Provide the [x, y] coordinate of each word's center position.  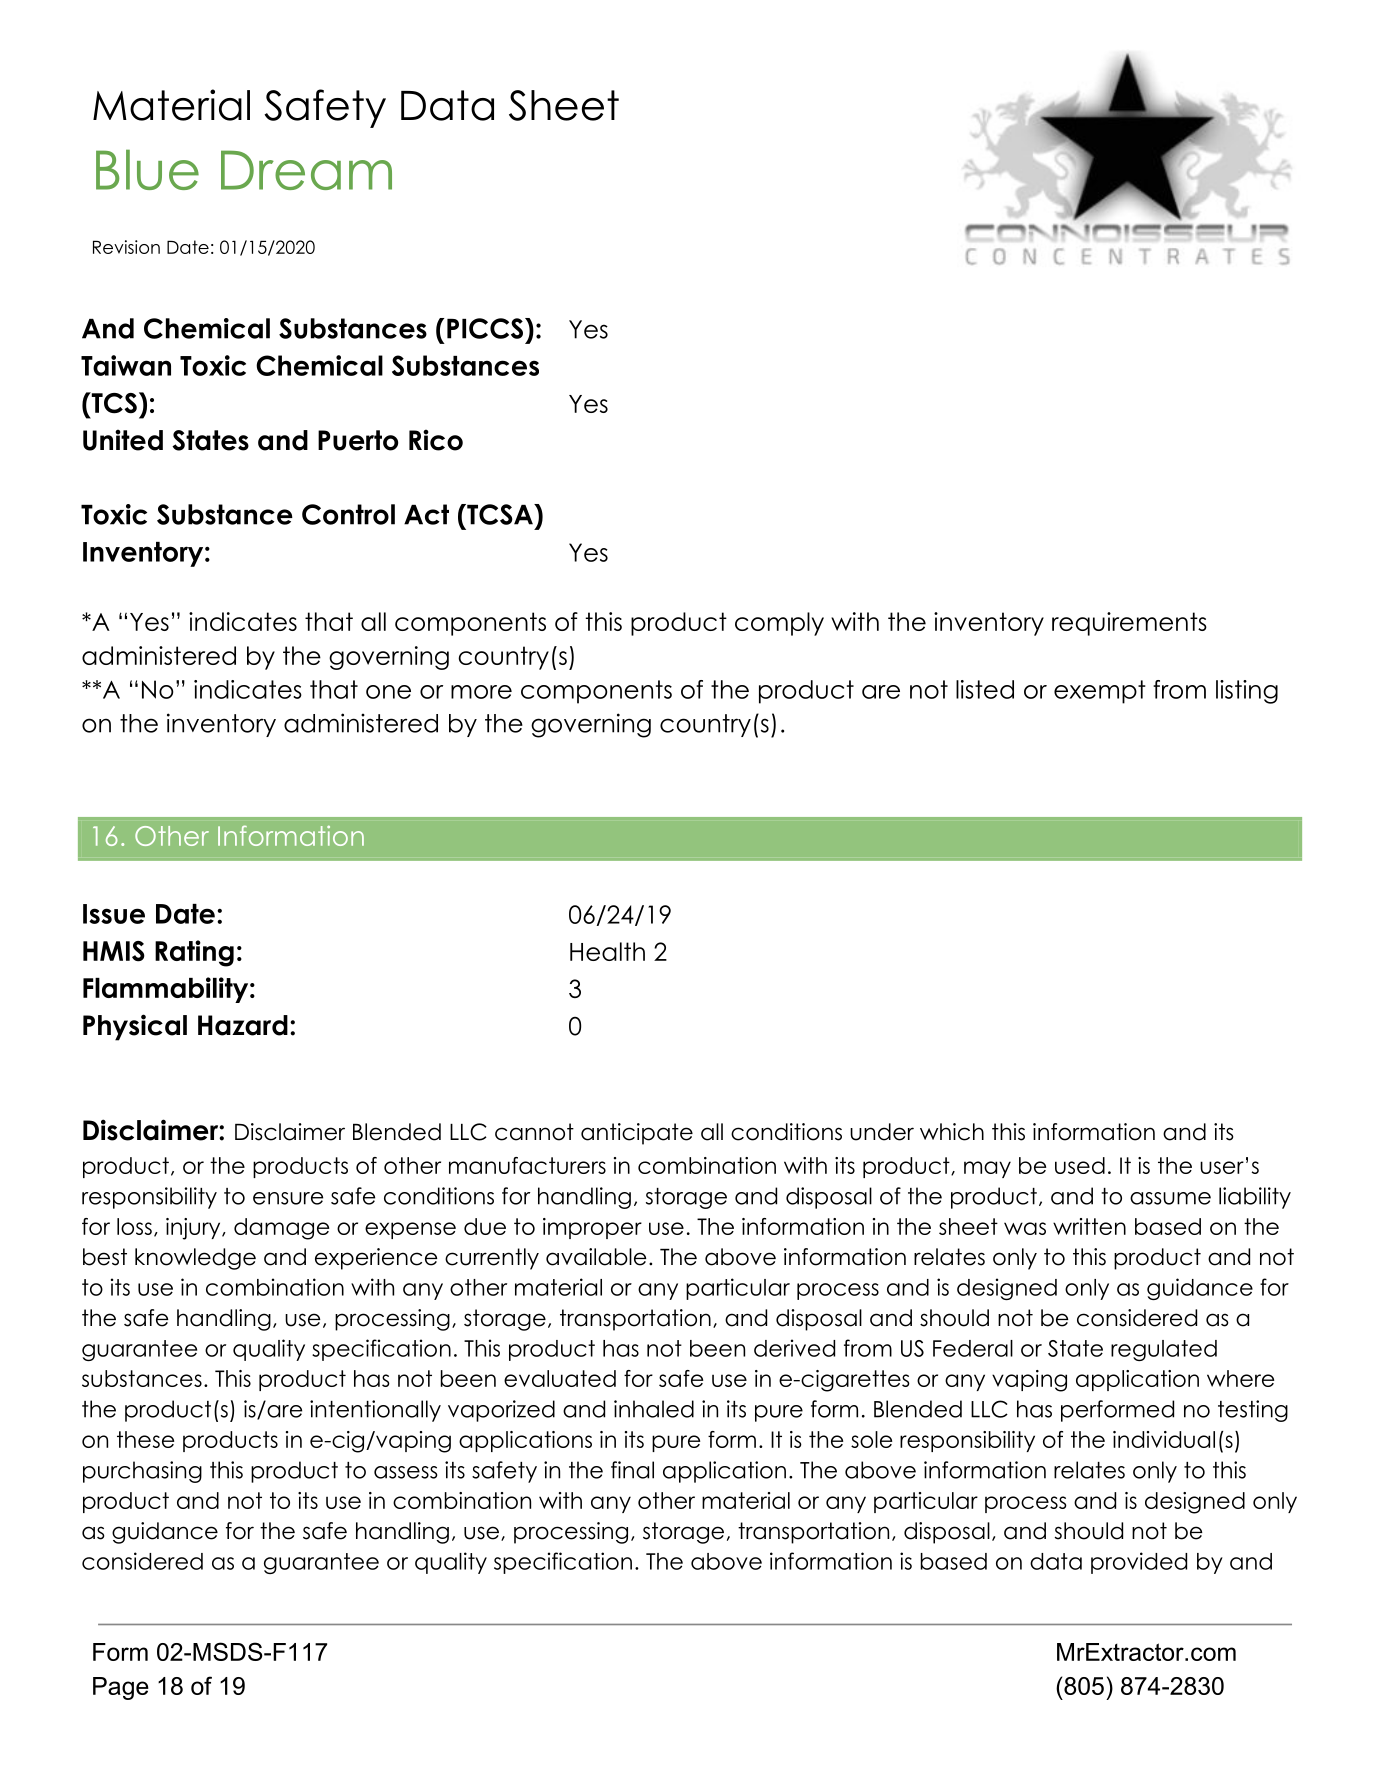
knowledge [195, 1259]
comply [779, 624]
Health [607, 951]
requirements [1129, 624]
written [1089, 1226]
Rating [194, 953]
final [632, 1470]
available [596, 1257]
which [952, 1132]
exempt [1100, 692]
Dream [306, 170]
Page [121, 1688]
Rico [436, 440]
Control [348, 514]
